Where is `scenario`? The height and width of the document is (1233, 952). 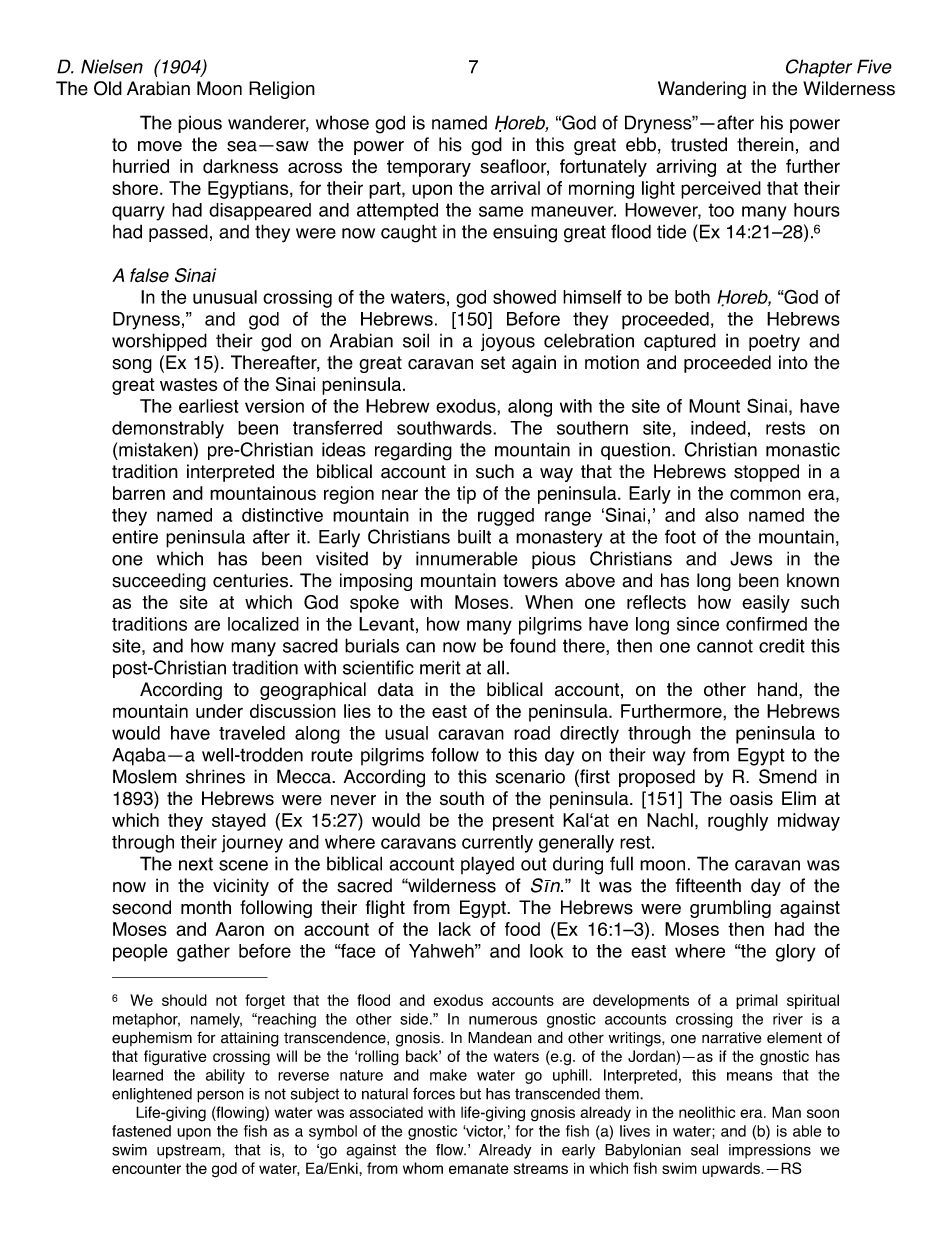
scenario is located at coordinates (530, 776).
